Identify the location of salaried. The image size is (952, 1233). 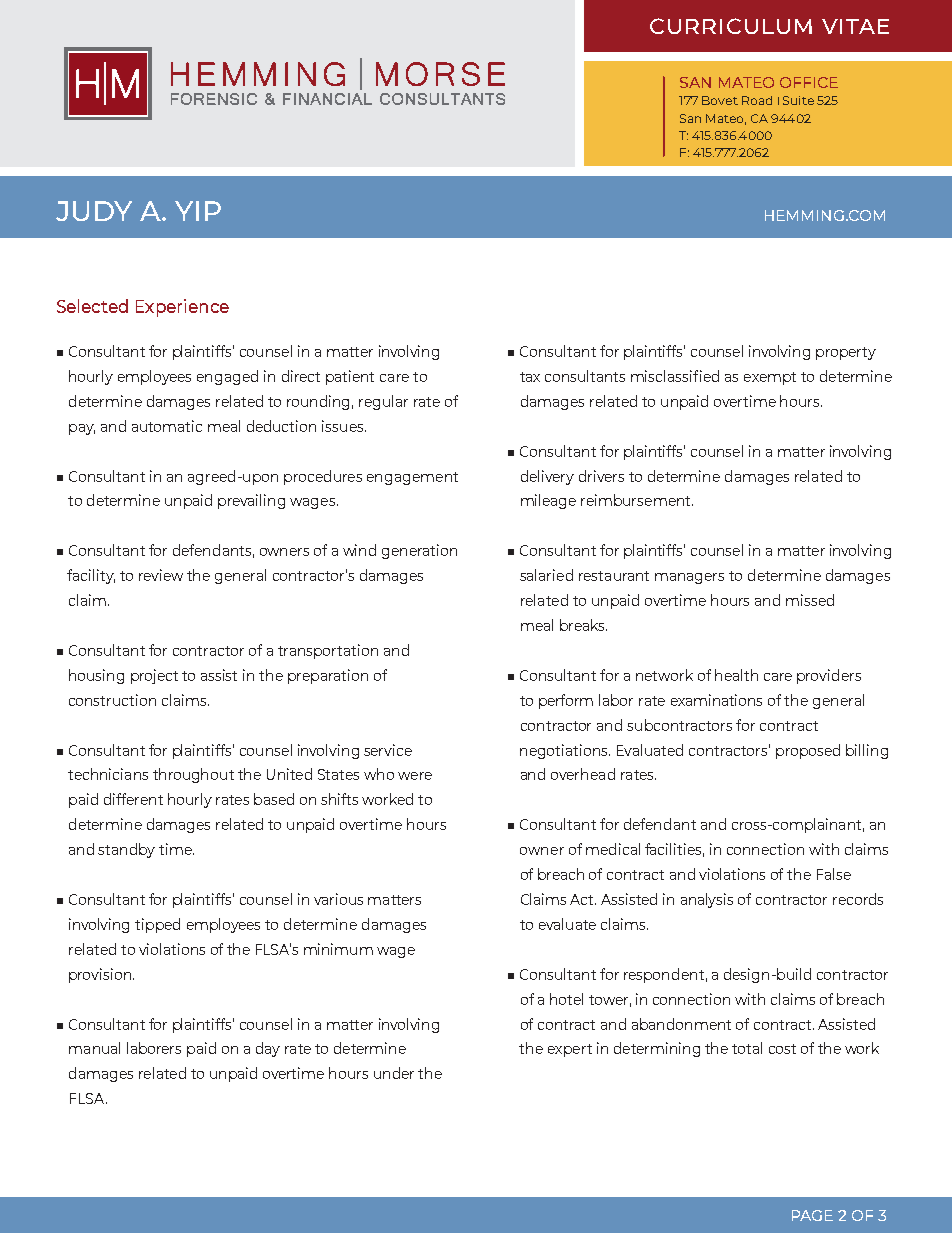
(546, 575).
